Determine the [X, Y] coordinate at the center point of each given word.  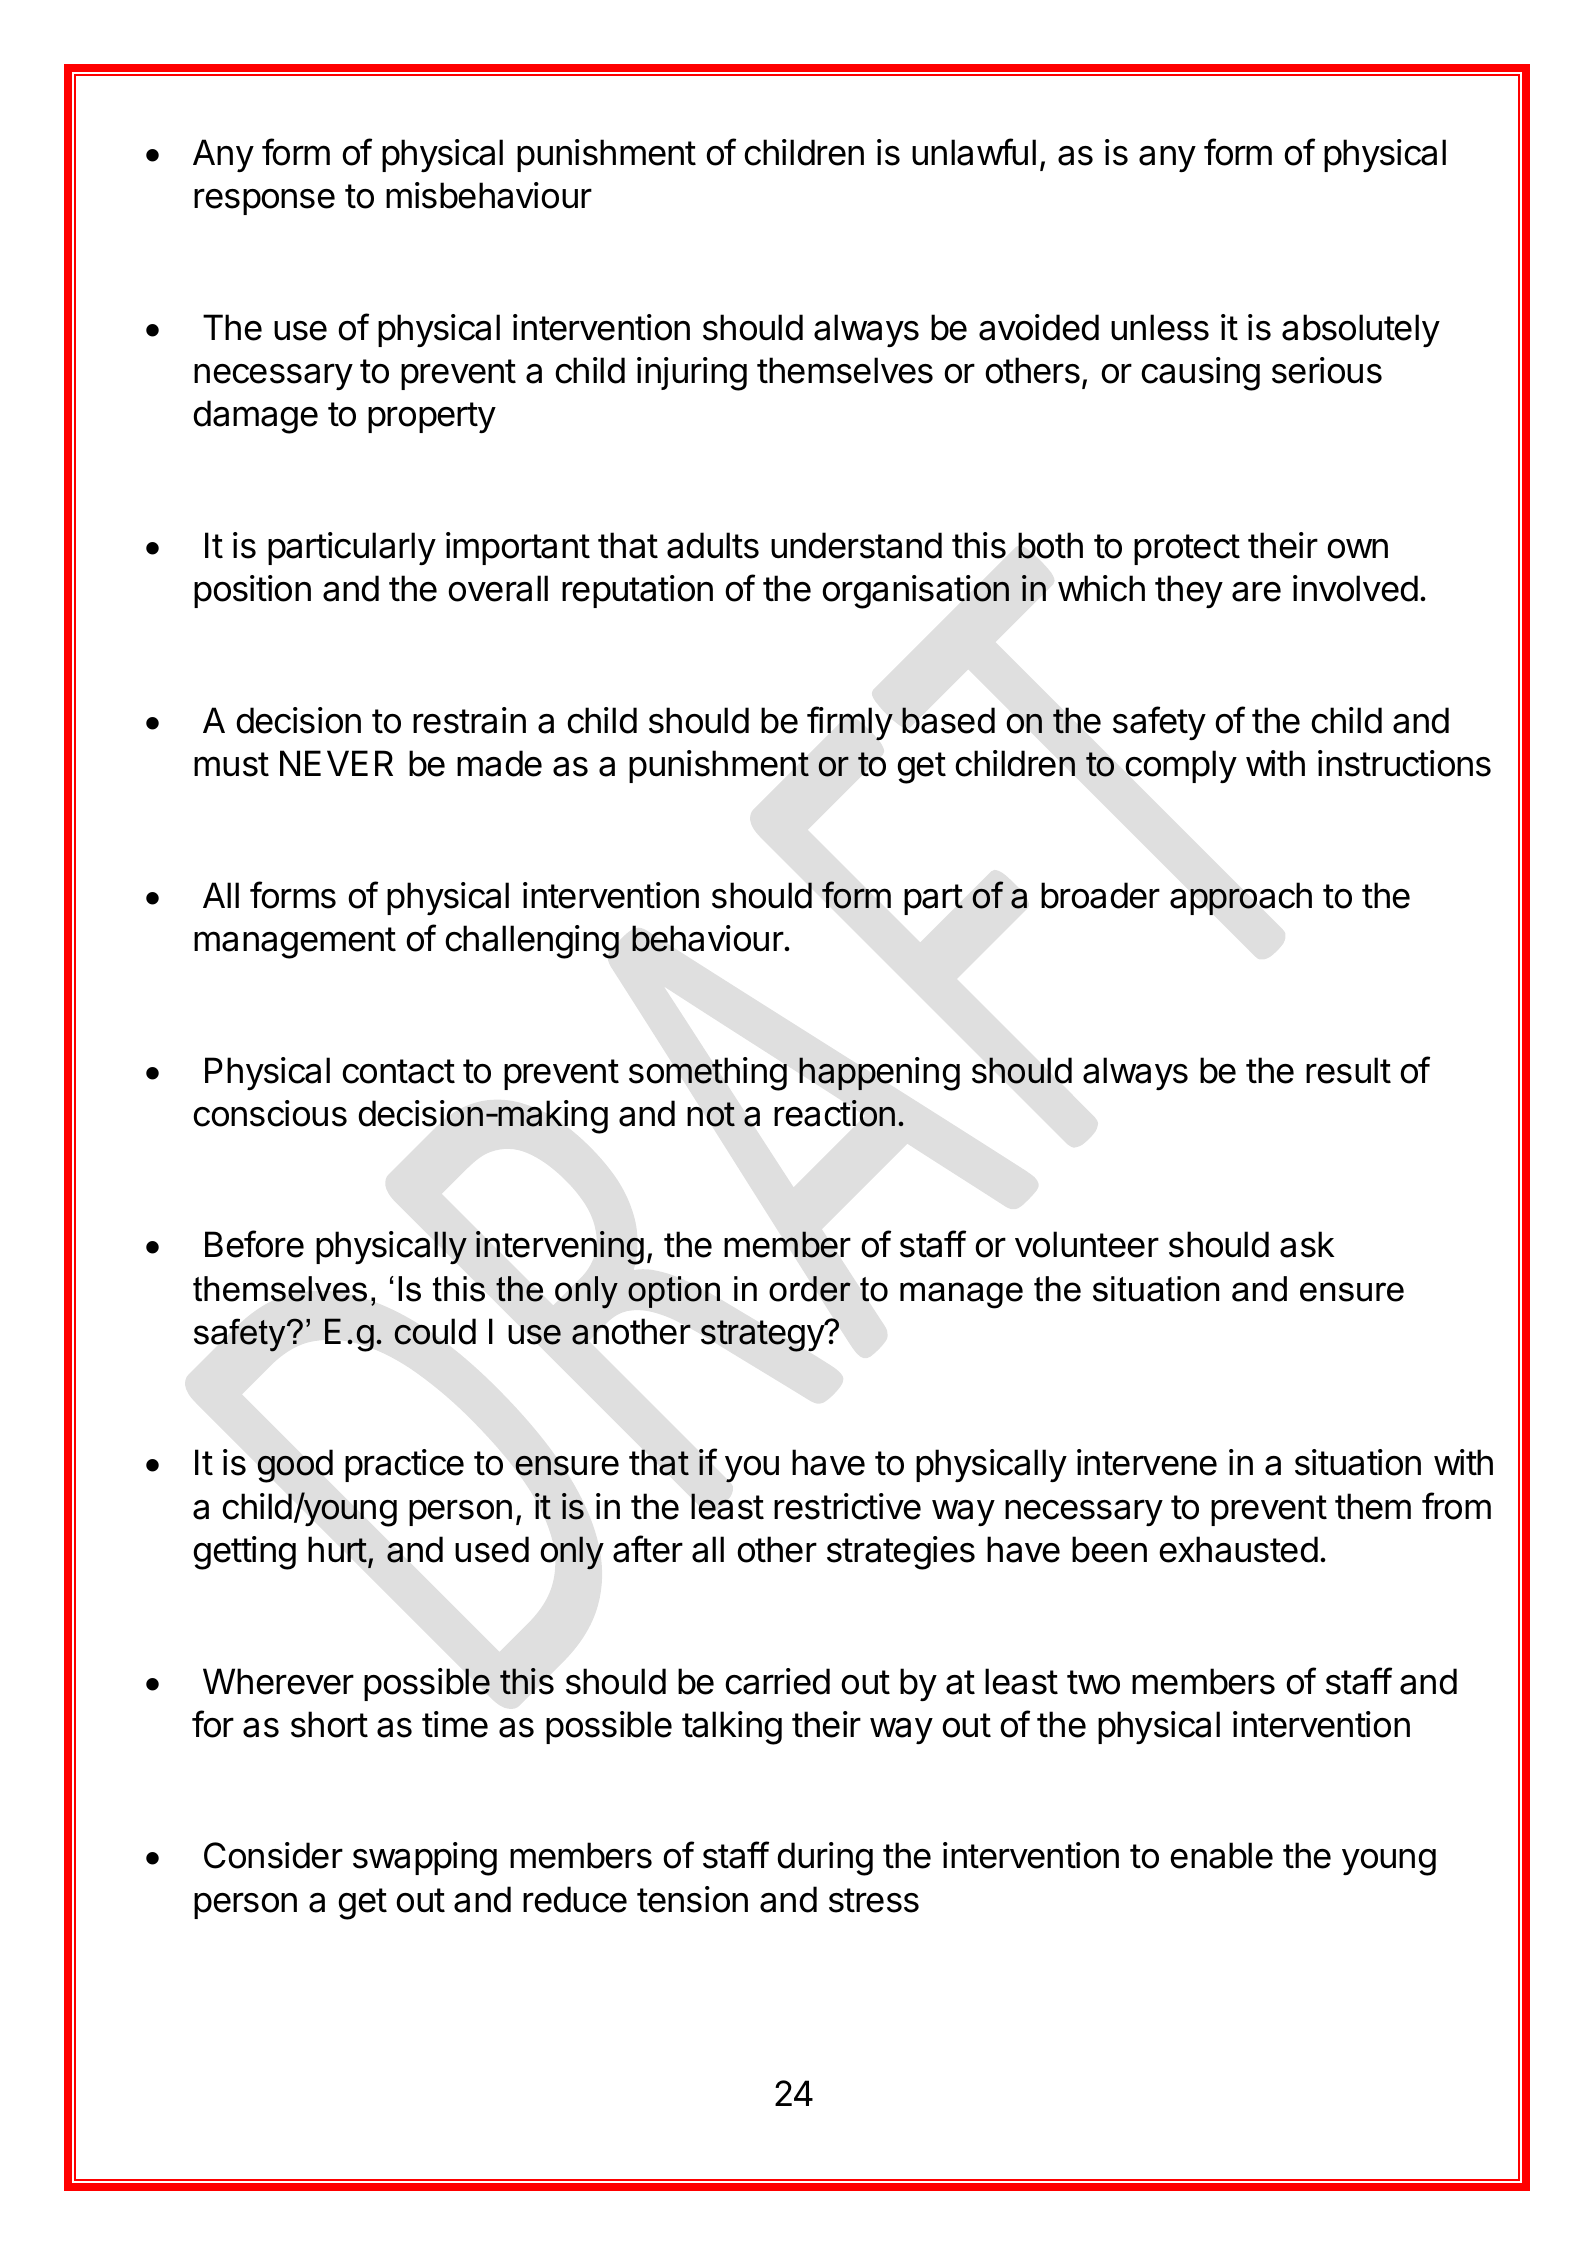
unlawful [974, 152]
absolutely [1361, 331]
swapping [425, 1859]
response [264, 201]
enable [1221, 1855]
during [825, 1859]
